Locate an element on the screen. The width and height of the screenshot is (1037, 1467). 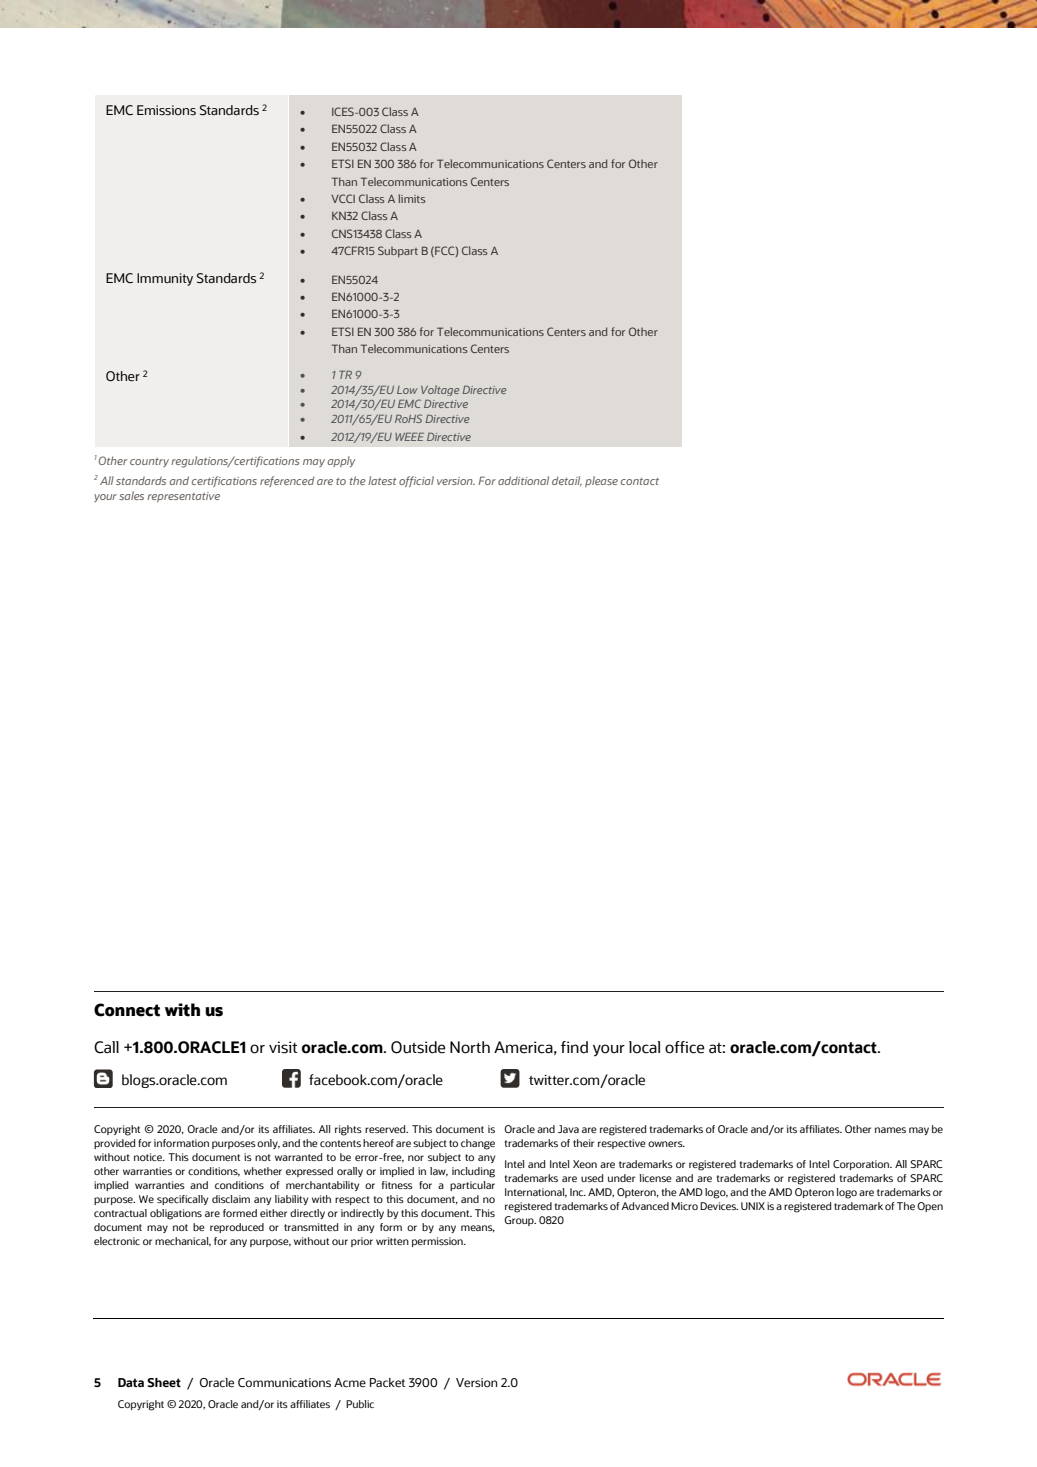
detail is located at coordinates (567, 481).
